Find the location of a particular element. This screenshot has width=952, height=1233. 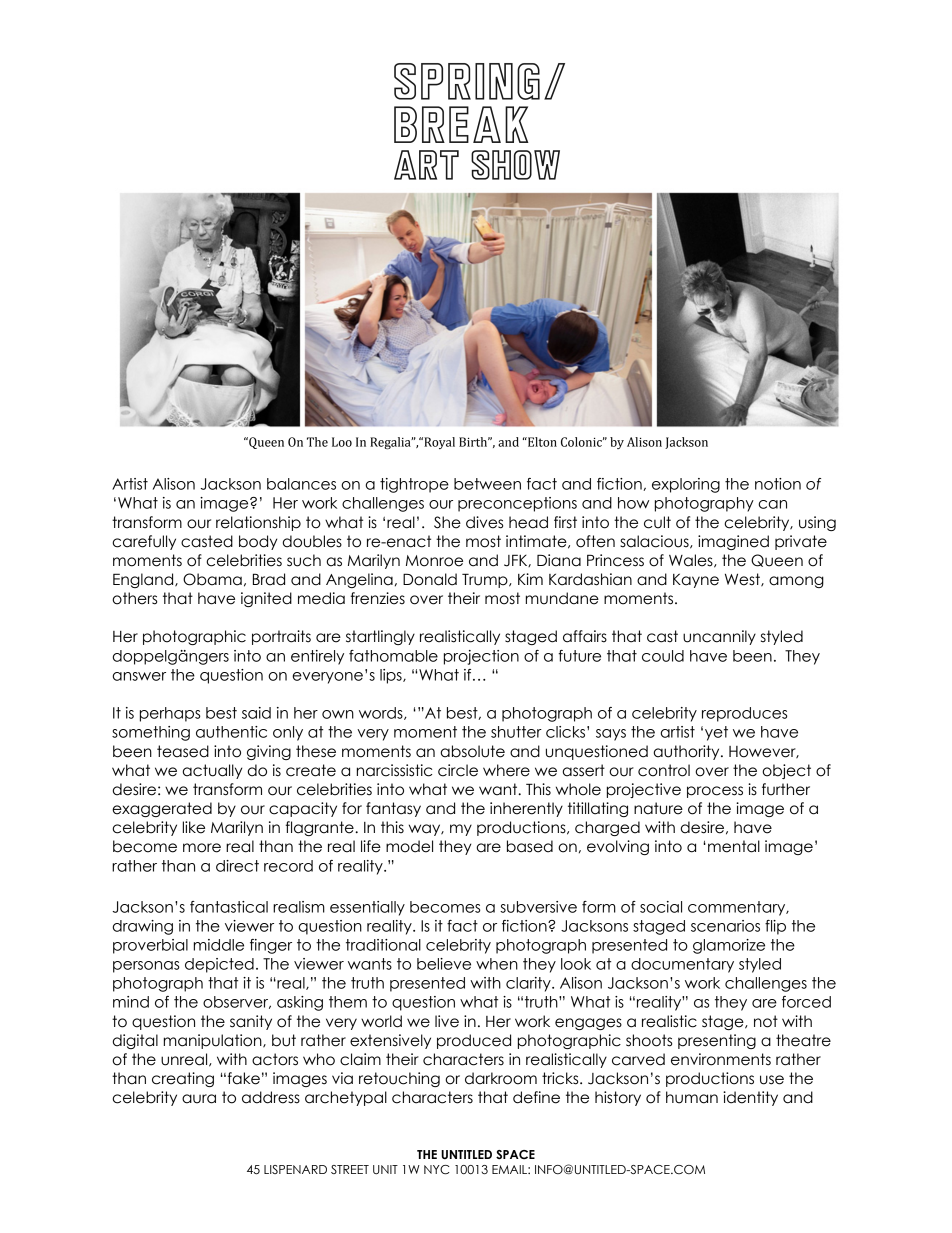

process is located at coordinates (715, 792).
